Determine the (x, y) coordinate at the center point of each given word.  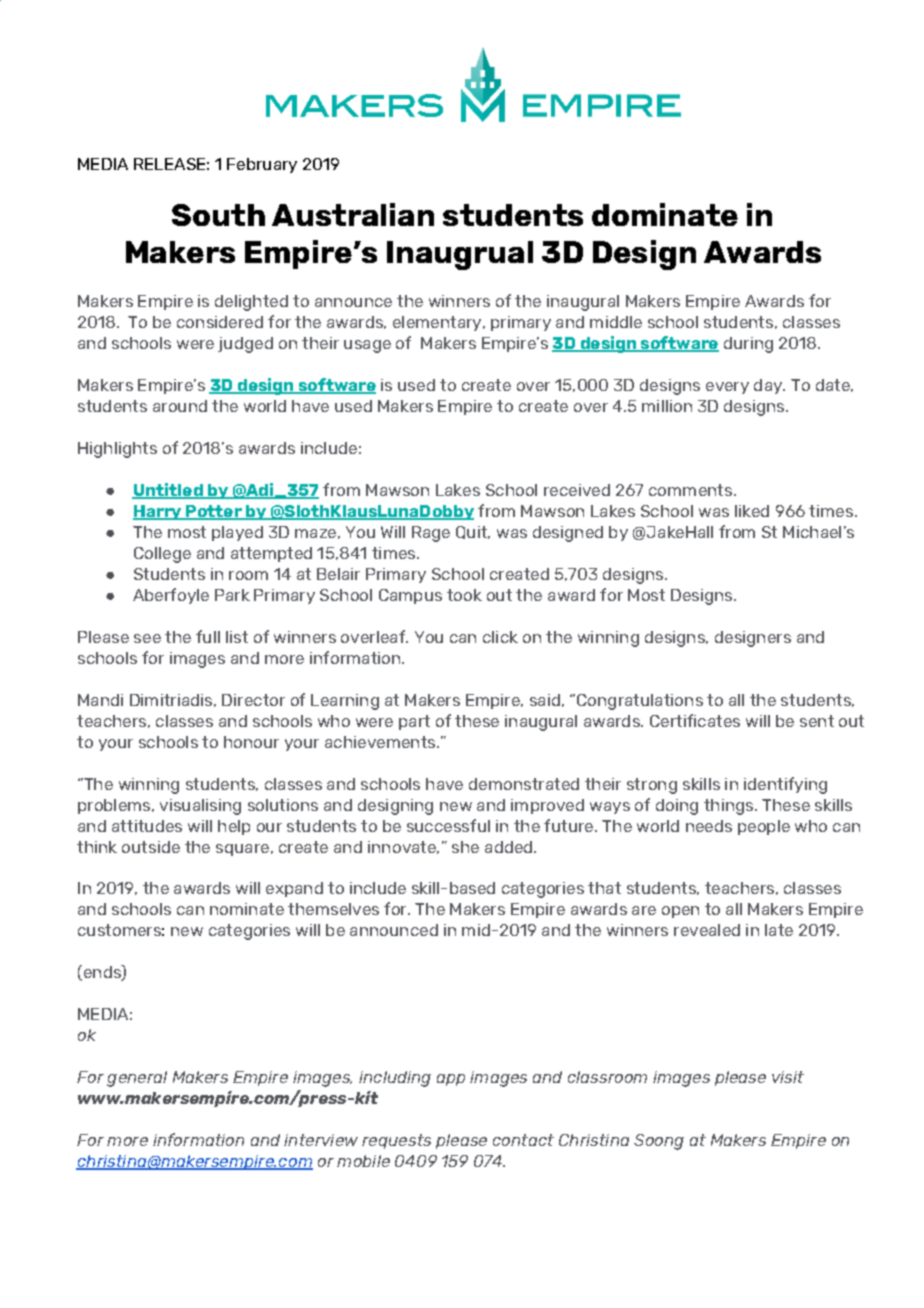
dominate (665, 214)
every (727, 388)
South (218, 215)
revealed (707, 930)
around (180, 406)
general (137, 1079)
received (577, 490)
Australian (353, 214)
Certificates (695, 720)
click (500, 637)
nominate (247, 909)
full (208, 636)
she (465, 847)
